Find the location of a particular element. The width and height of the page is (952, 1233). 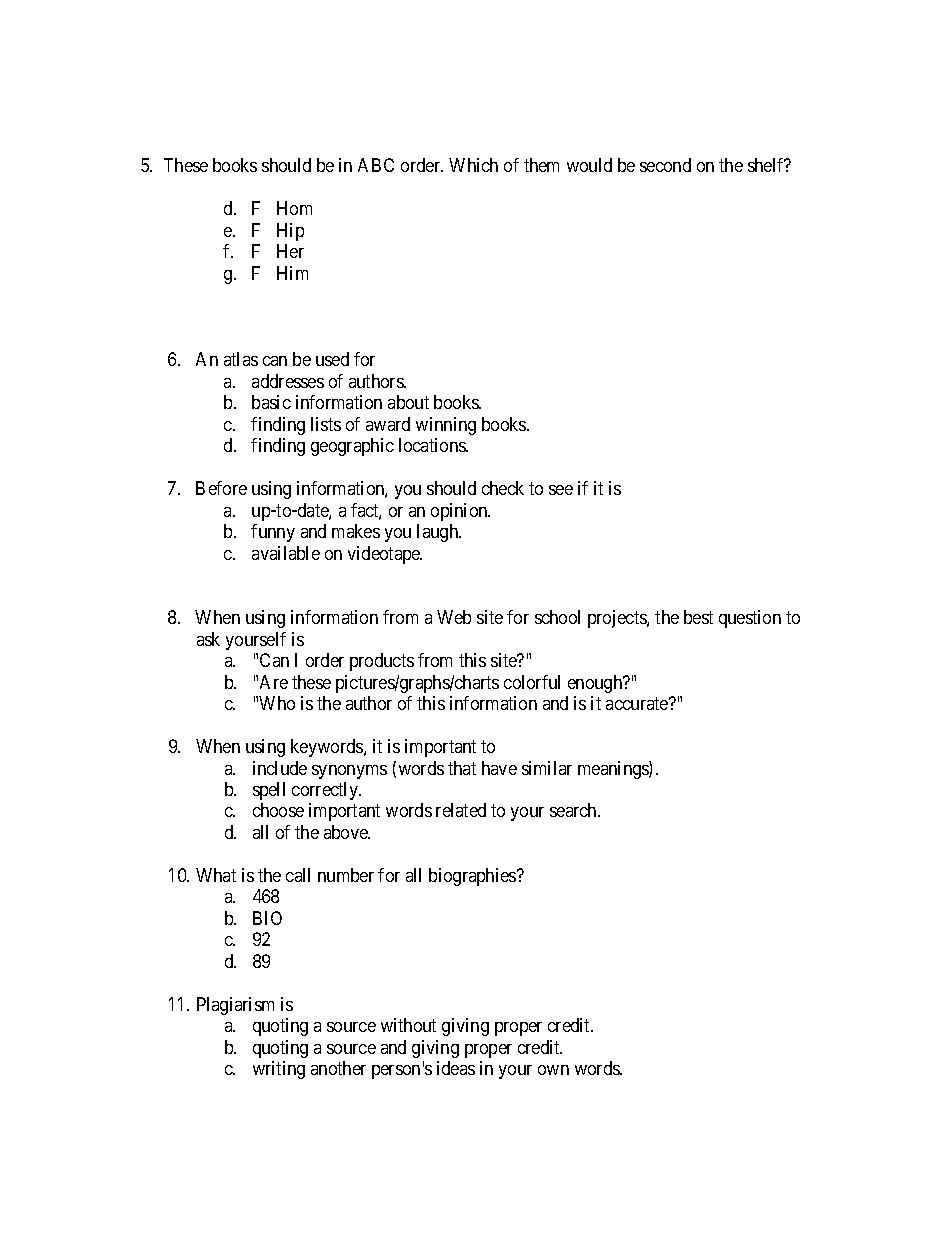

writing is located at coordinates (279, 1070).
